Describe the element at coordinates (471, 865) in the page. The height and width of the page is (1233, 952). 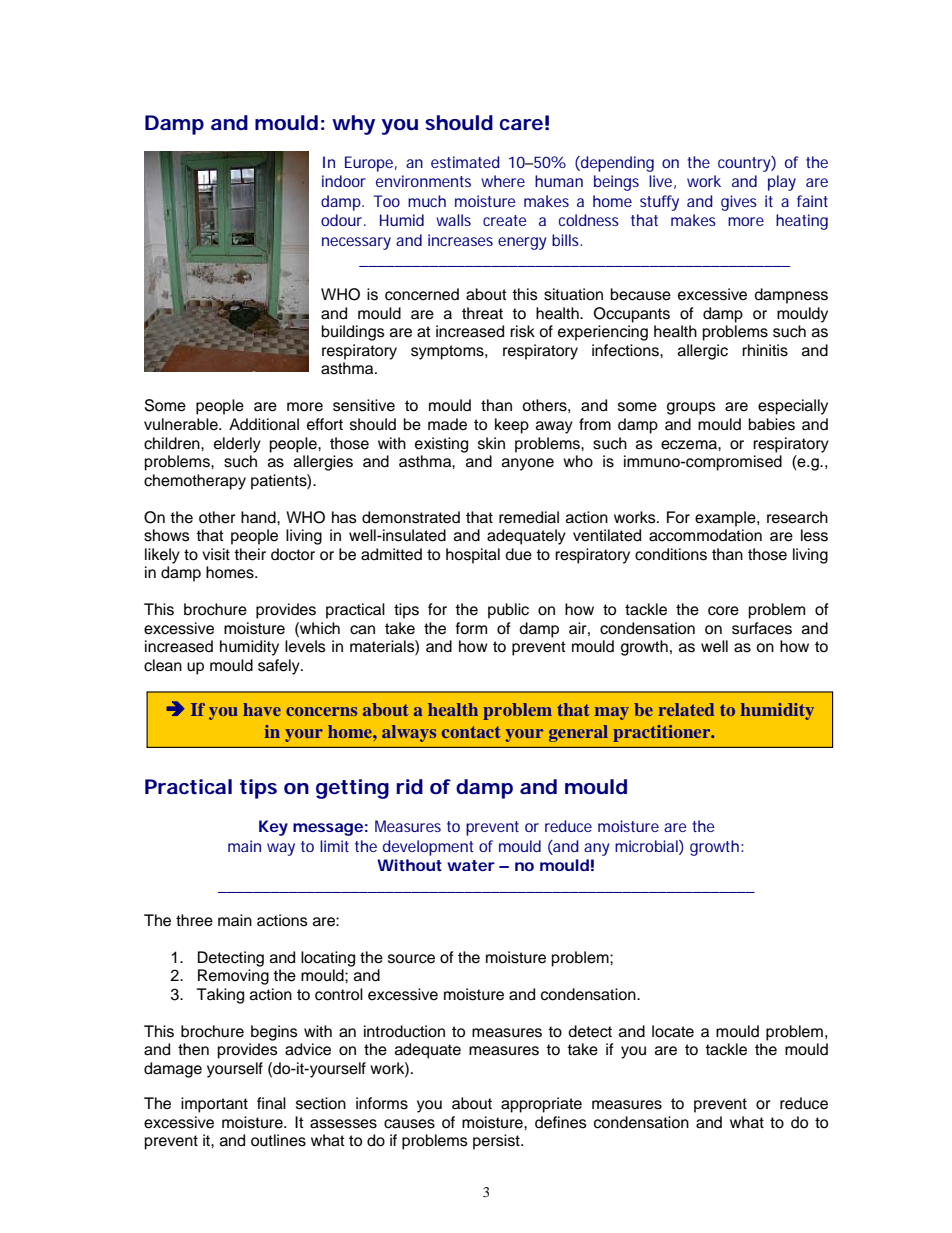
I see `water` at that location.
